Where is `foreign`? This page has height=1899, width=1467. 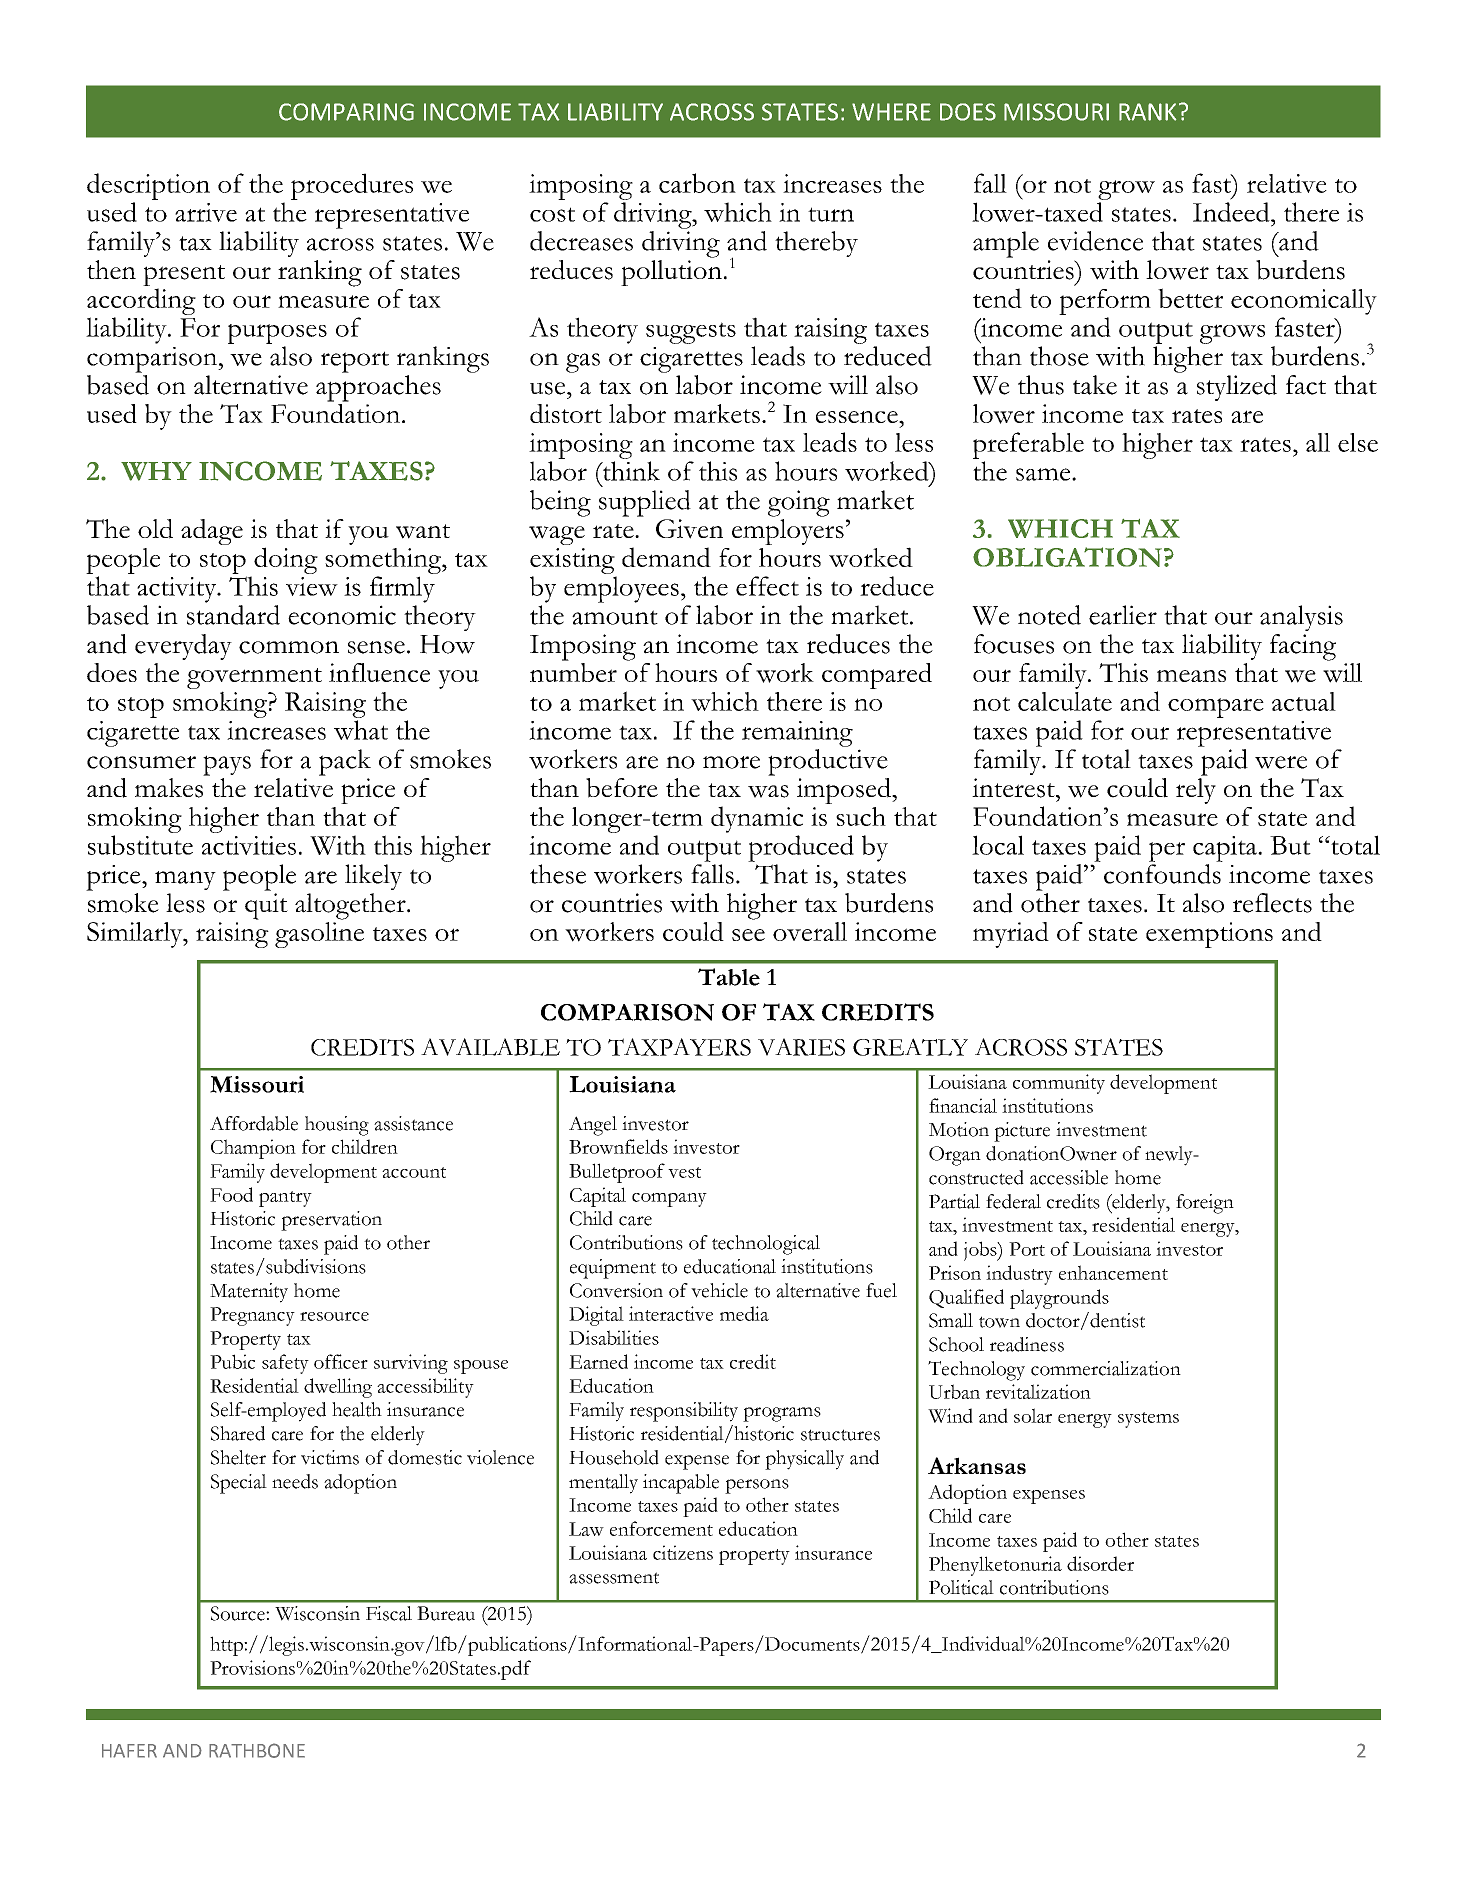
foreign is located at coordinates (1205, 1204).
